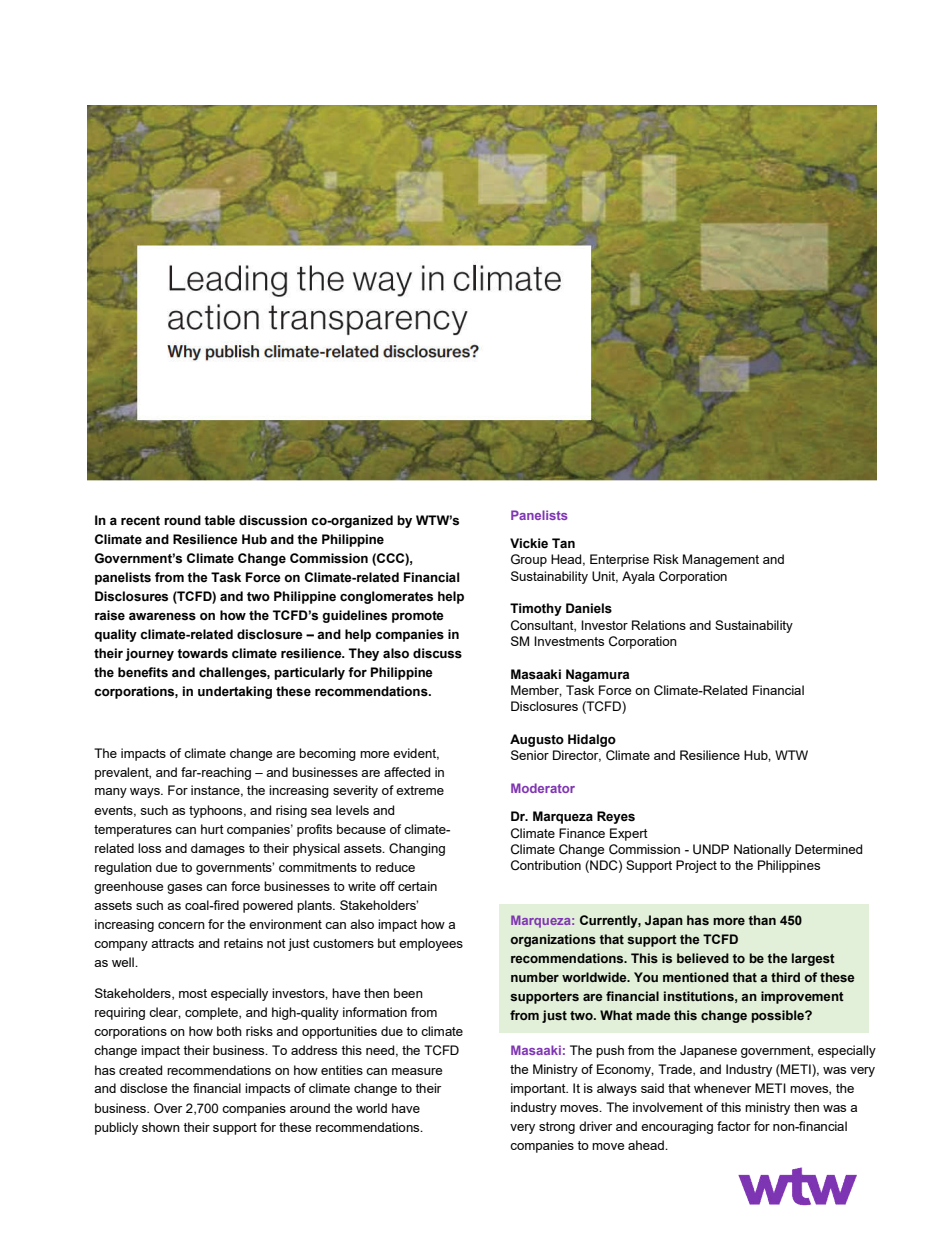 Image resolution: width=952 pixels, height=1233 pixels. Describe the element at coordinates (202, 653) in the page. I see `towards` at that location.
